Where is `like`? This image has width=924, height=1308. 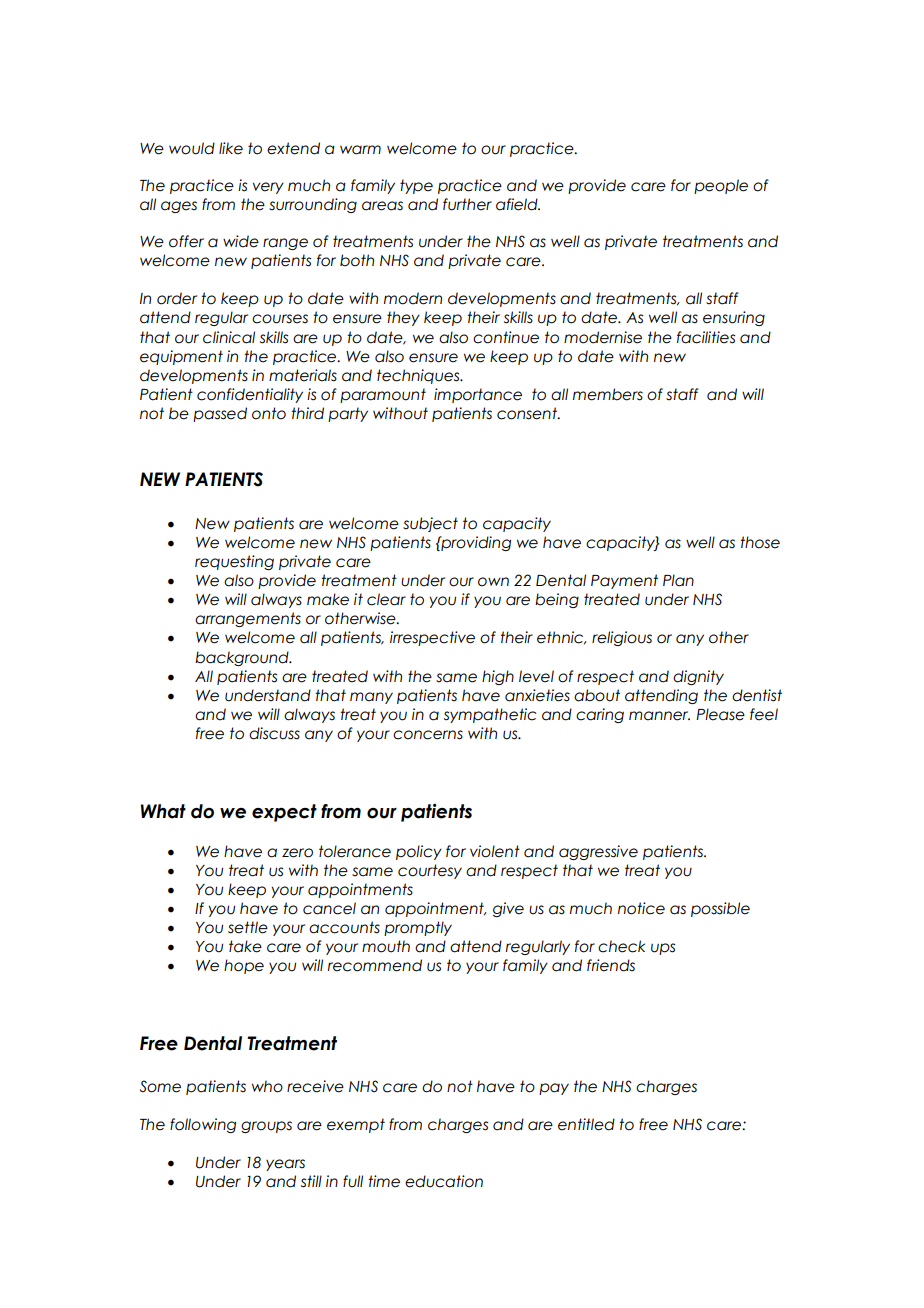 like is located at coordinates (231, 148).
